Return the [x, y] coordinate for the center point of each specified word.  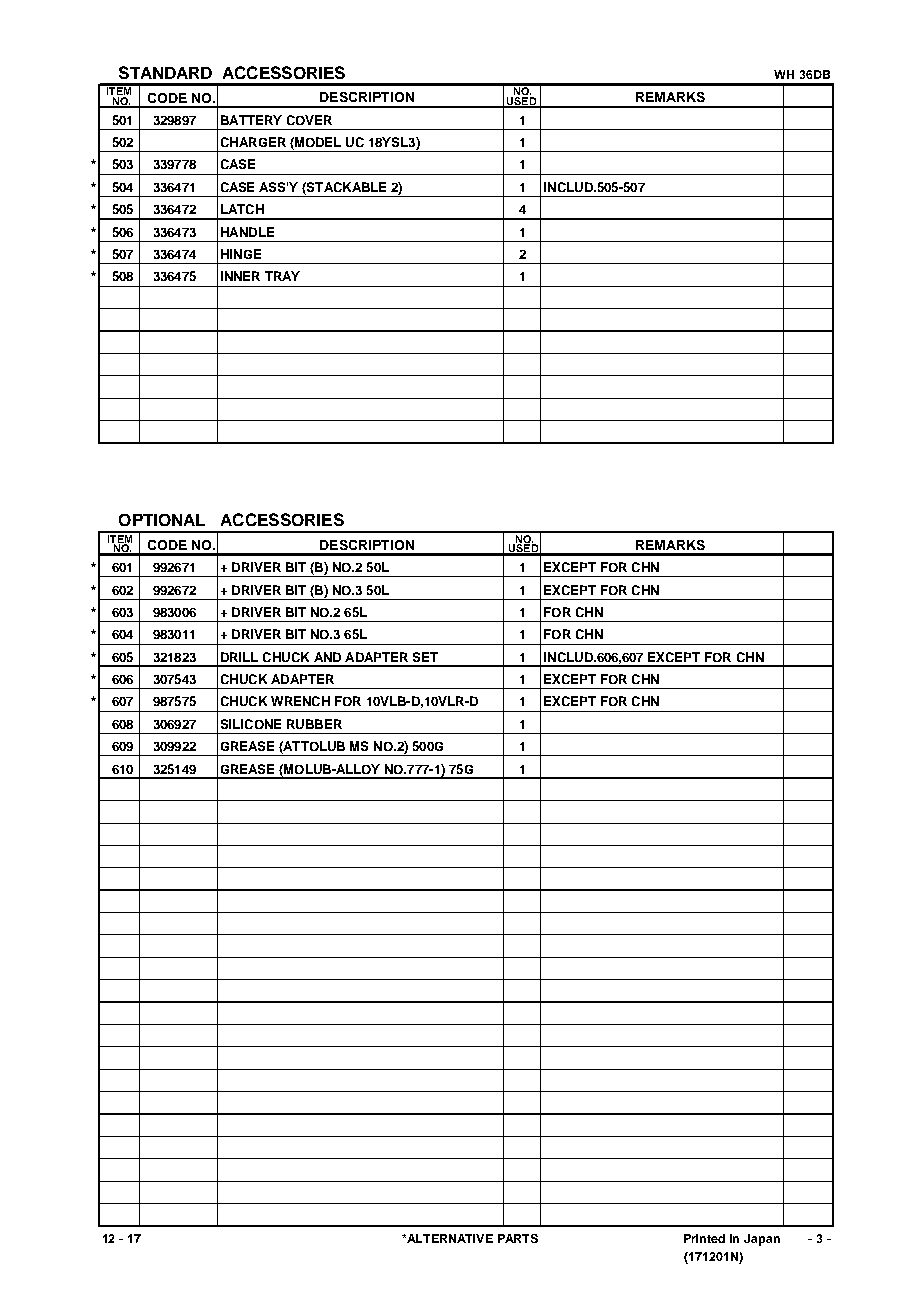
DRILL [239, 657]
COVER [309, 120]
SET [425, 657]
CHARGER [253, 142]
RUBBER [314, 724]
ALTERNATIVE [449, 1238]
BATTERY [251, 120]
